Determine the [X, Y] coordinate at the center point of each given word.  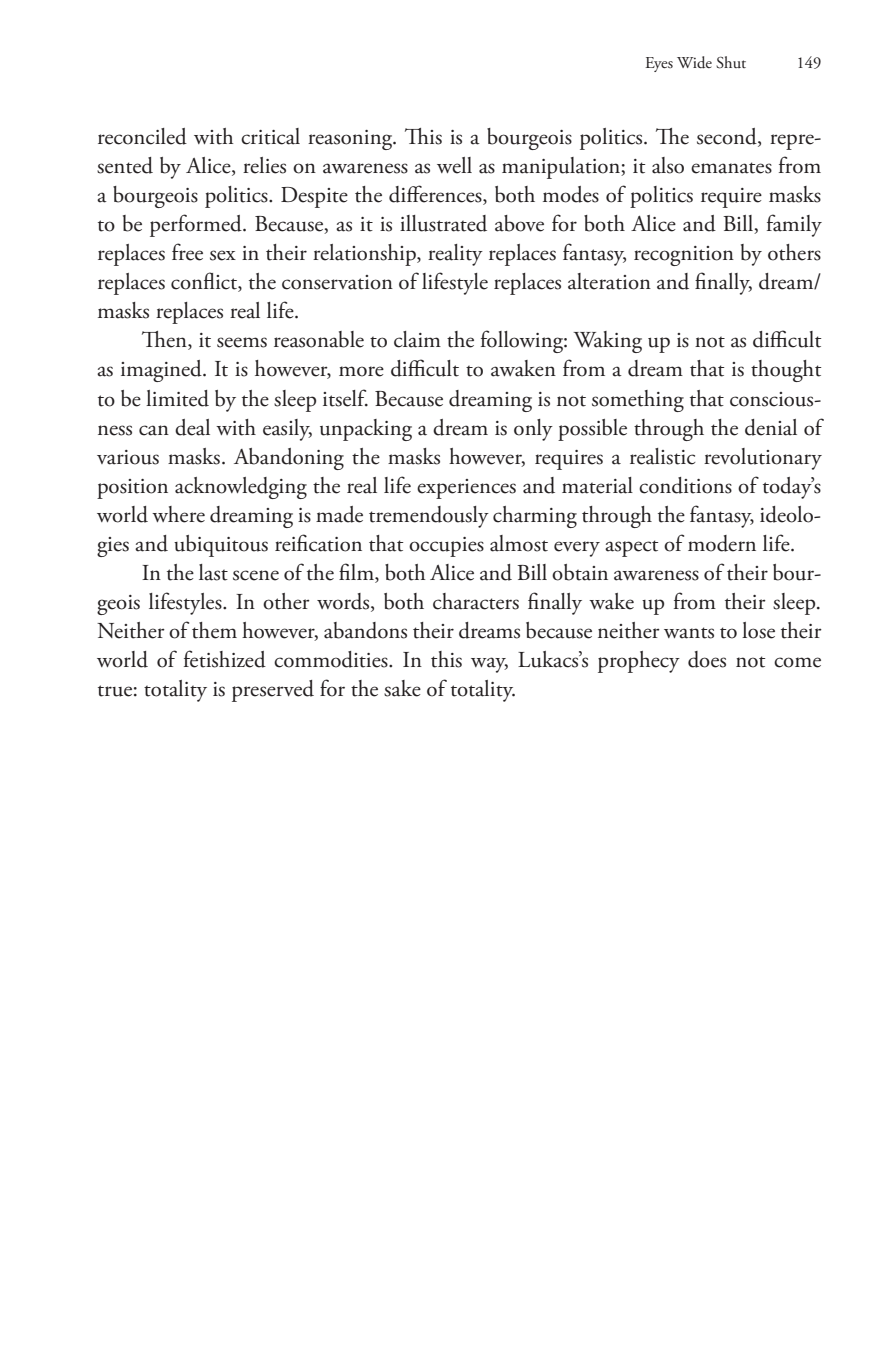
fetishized [225, 659]
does [707, 659]
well [454, 165]
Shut [731, 62]
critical [270, 136]
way [489, 665]
